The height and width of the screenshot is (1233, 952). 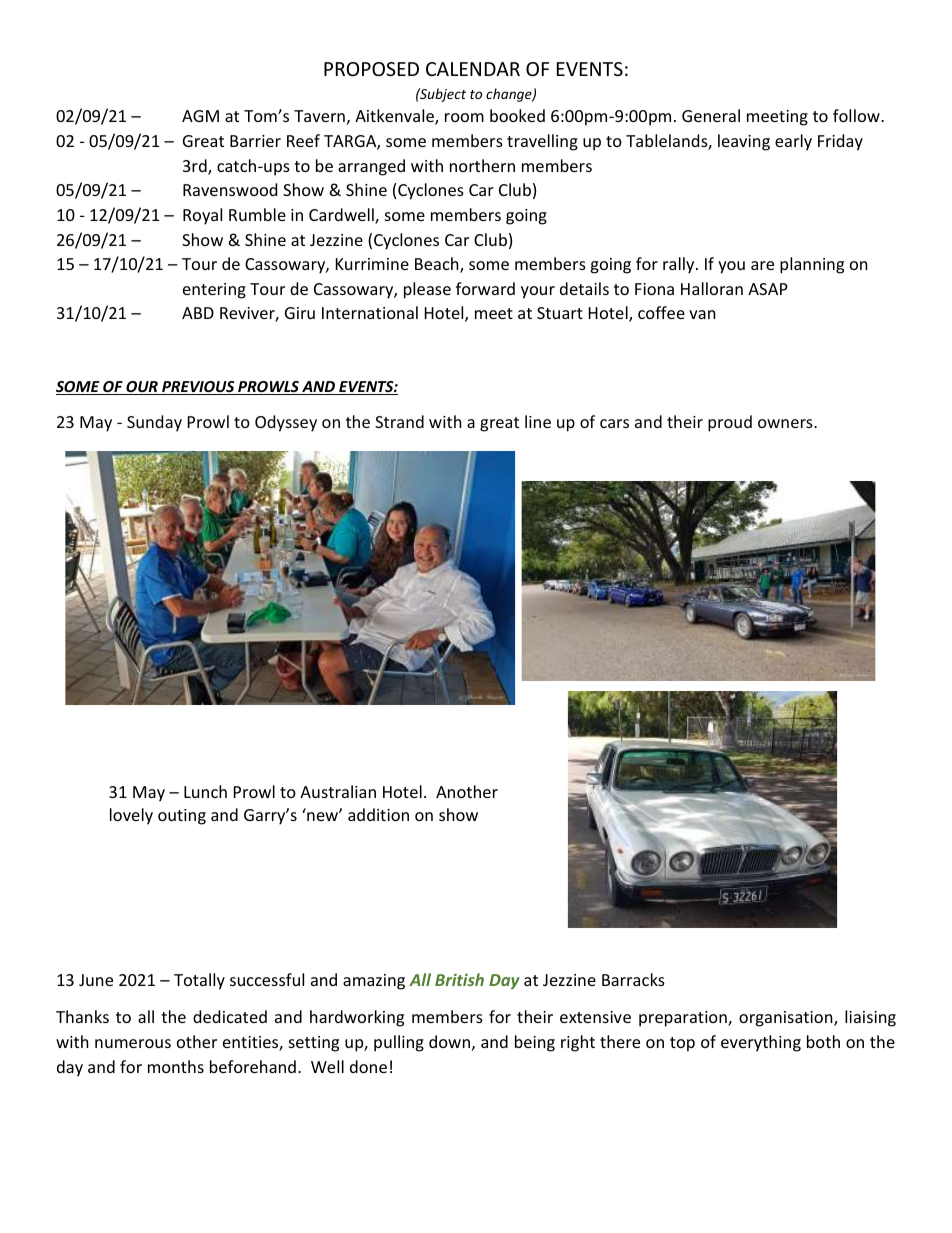 What do you see at coordinates (464, 117) in the screenshot?
I see `room` at bounding box center [464, 117].
